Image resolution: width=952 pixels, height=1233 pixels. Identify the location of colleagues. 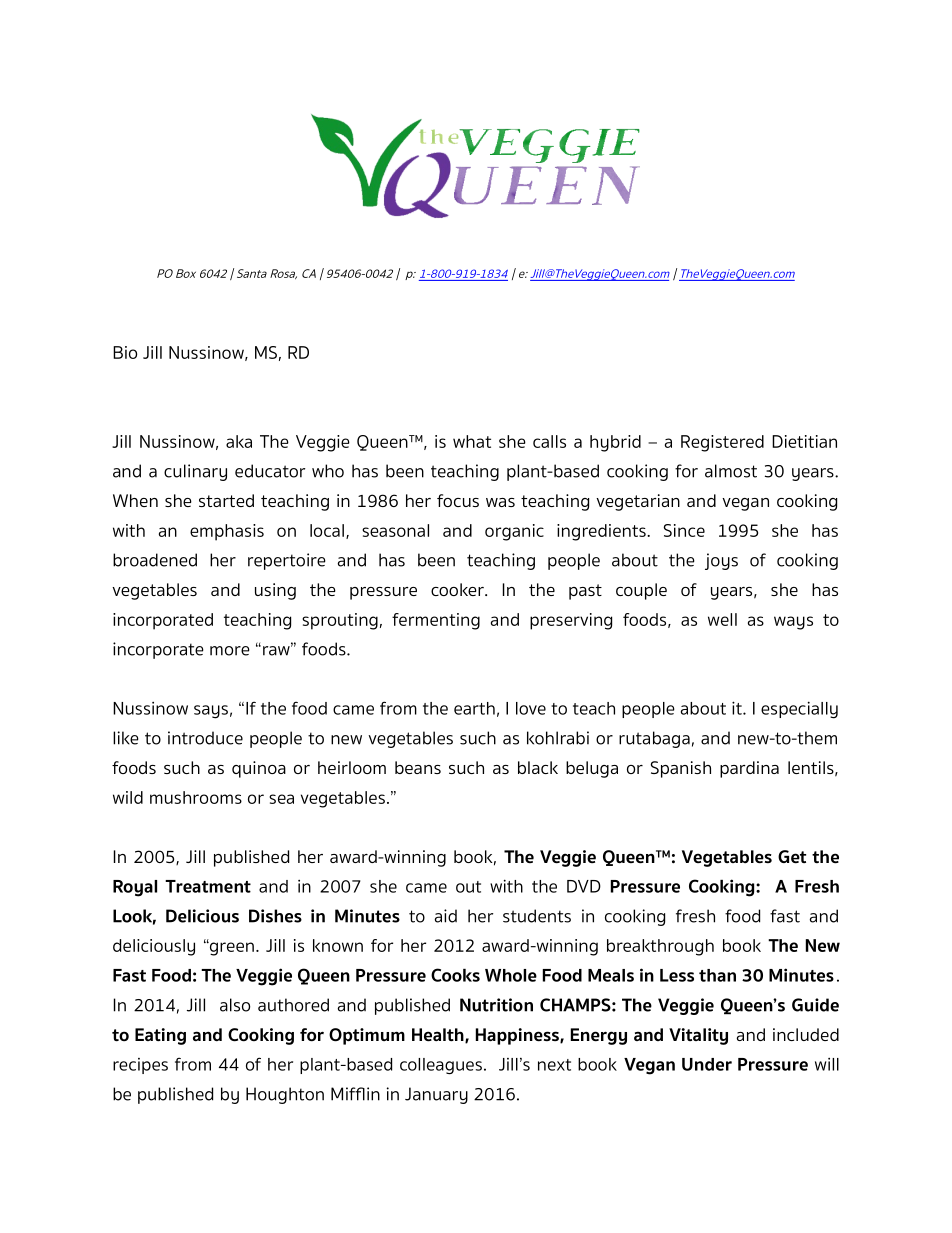
(441, 1066).
